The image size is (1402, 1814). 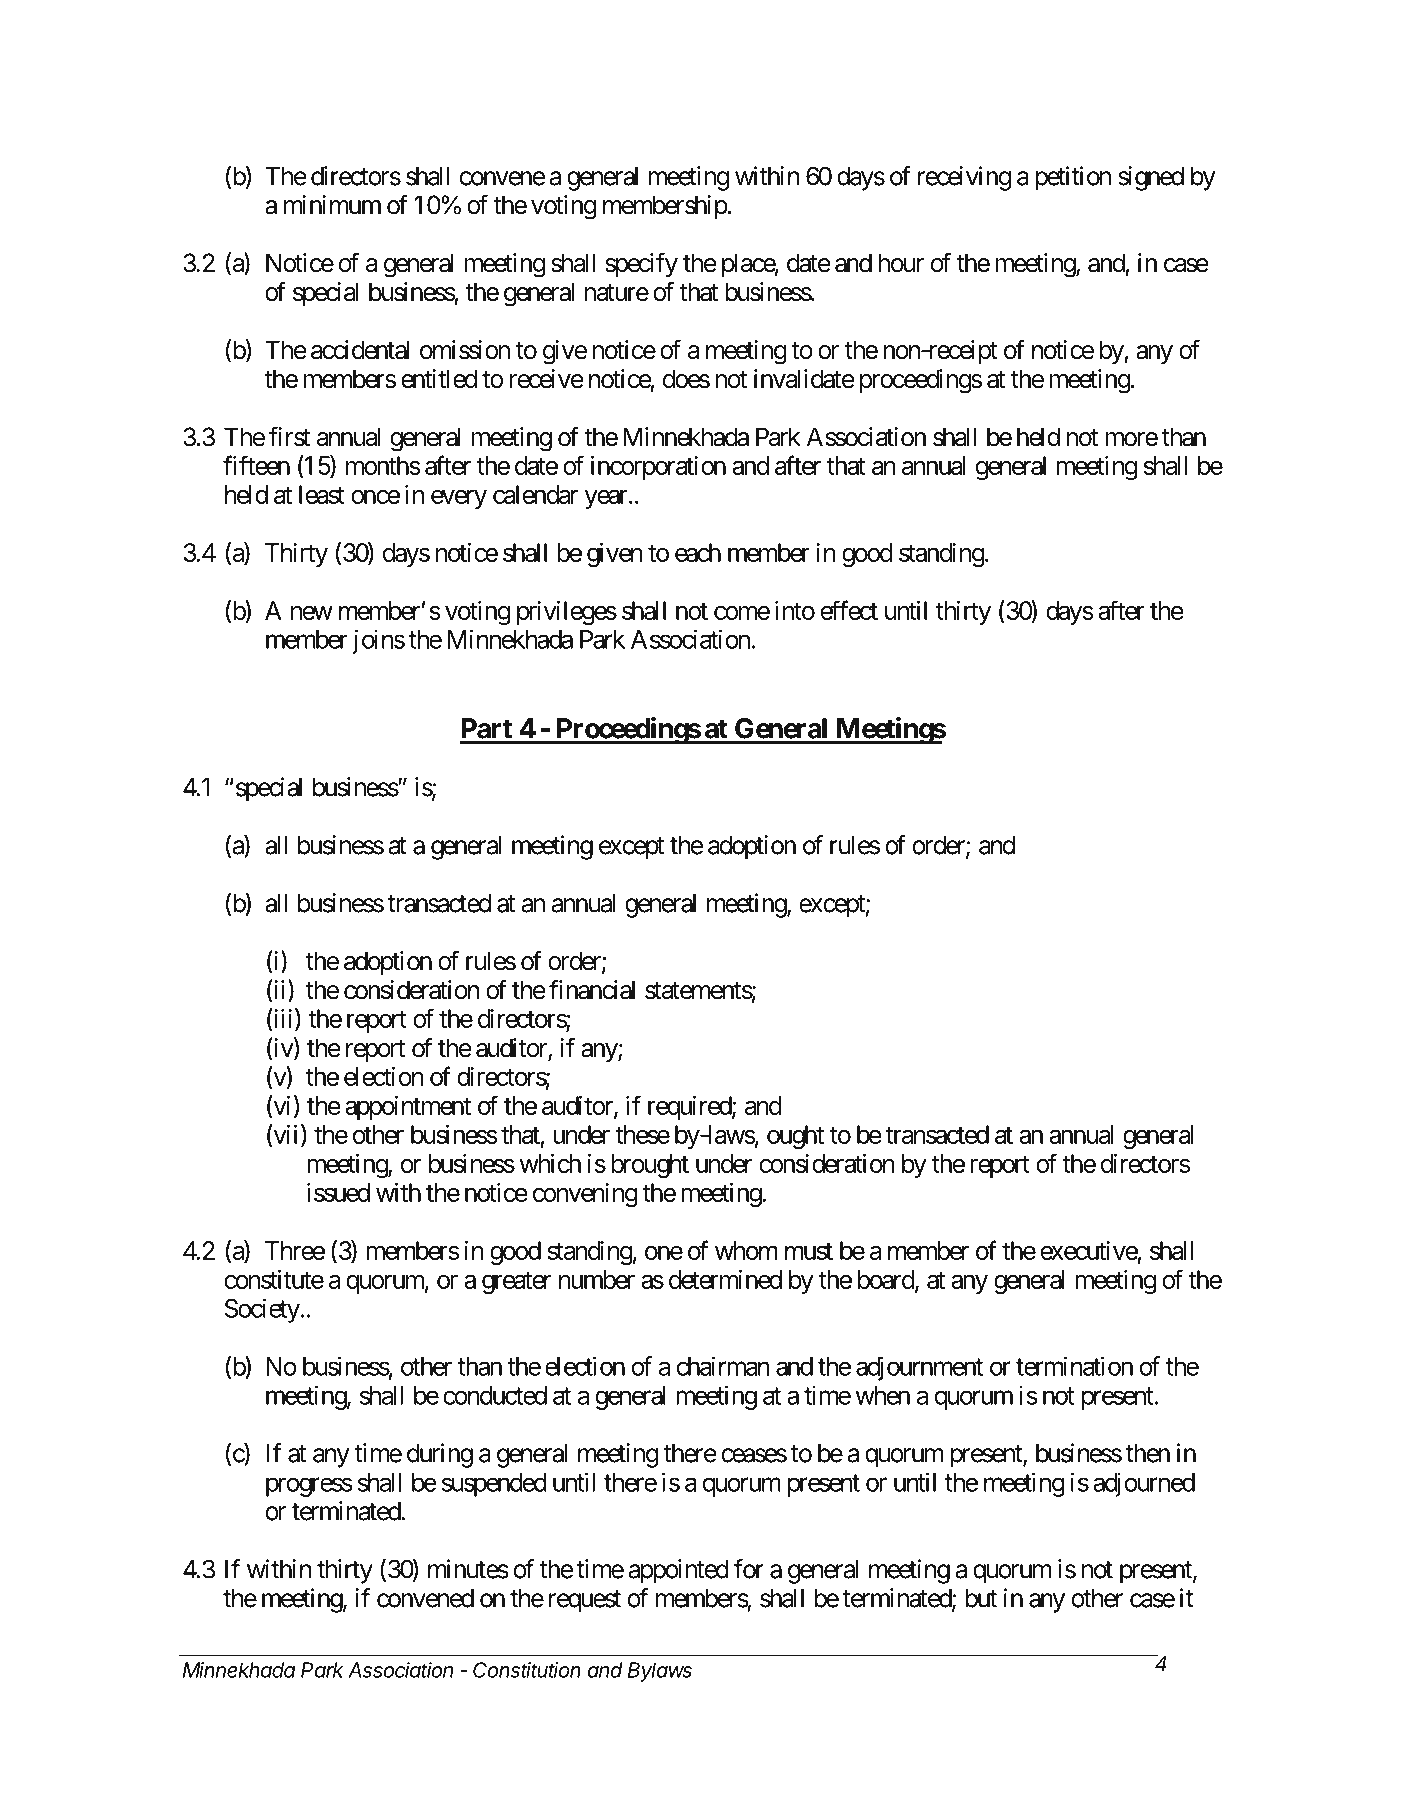 What do you see at coordinates (332, 204) in the image?
I see `minimum` at bounding box center [332, 204].
